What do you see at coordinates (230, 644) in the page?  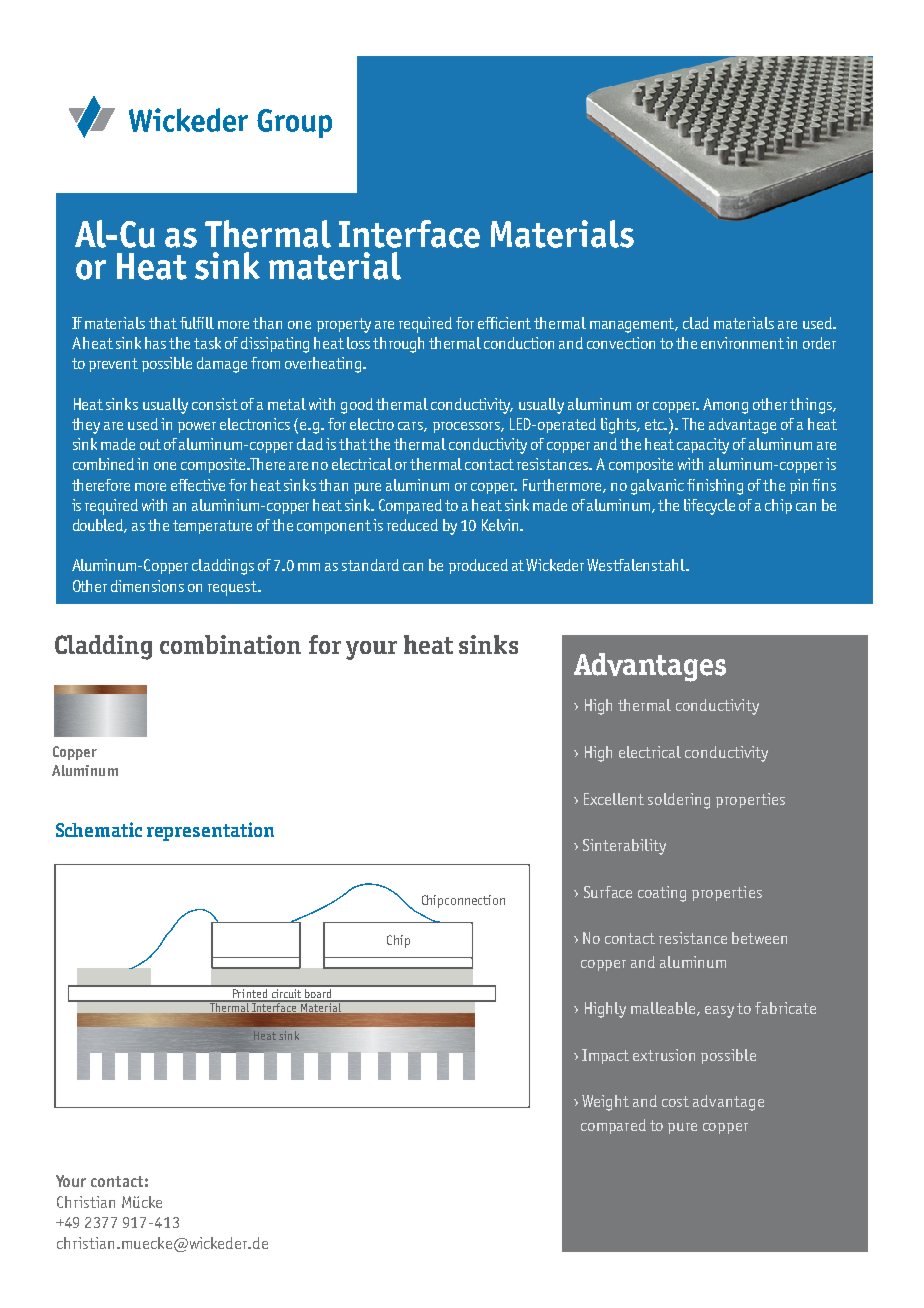 I see `combination` at bounding box center [230, 644].
